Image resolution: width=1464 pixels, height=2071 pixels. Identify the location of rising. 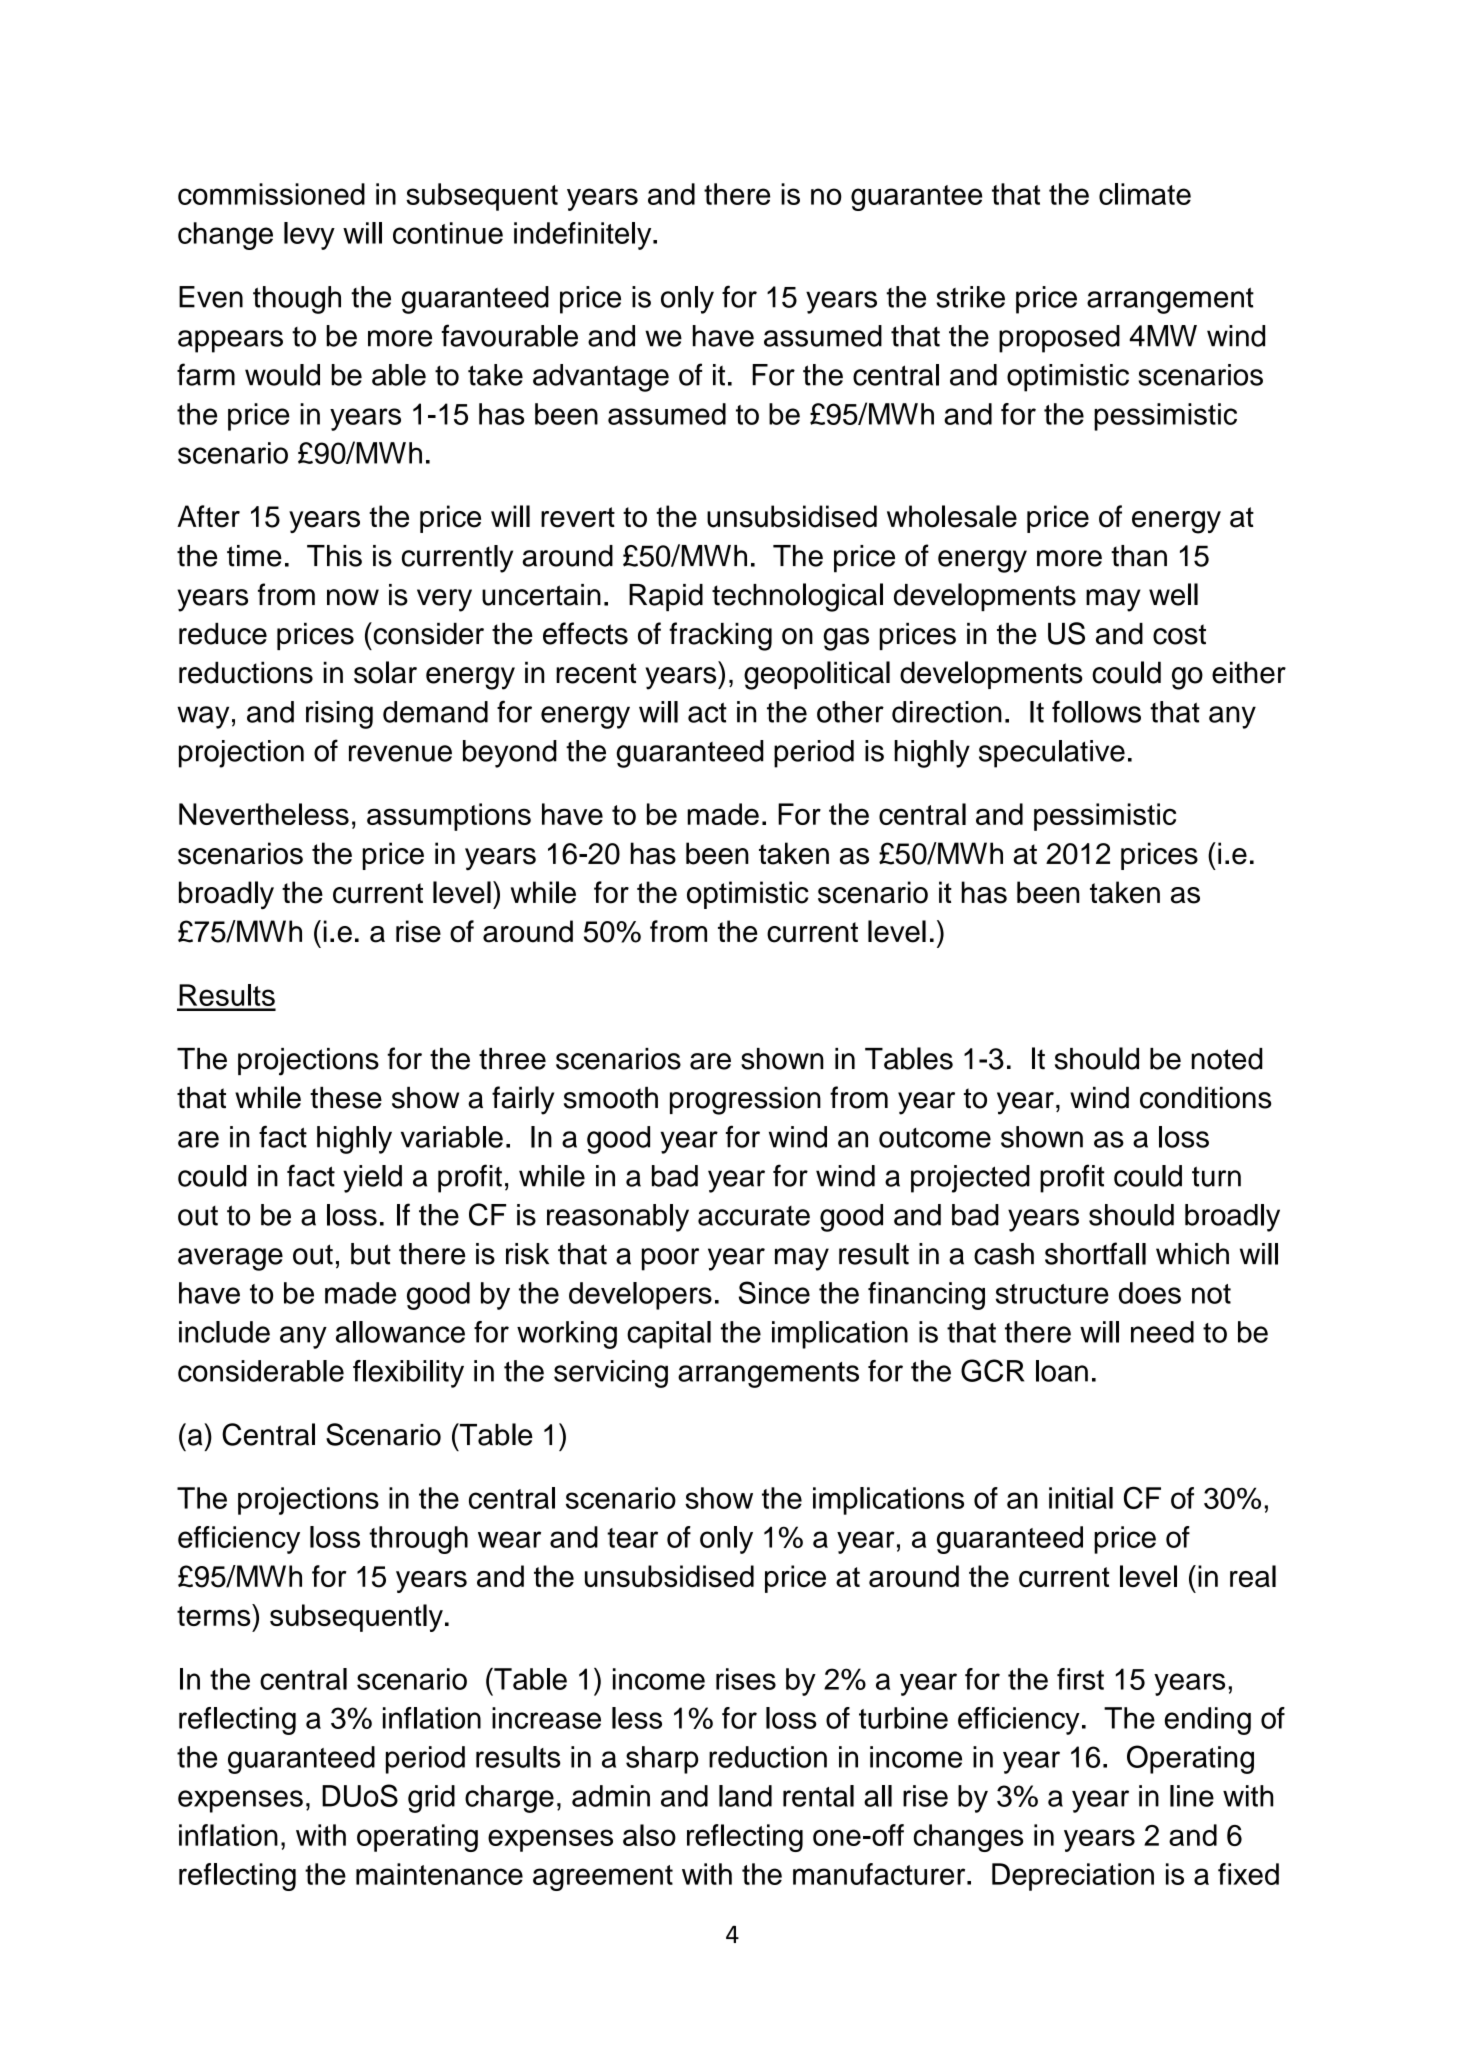
(339, 715).
